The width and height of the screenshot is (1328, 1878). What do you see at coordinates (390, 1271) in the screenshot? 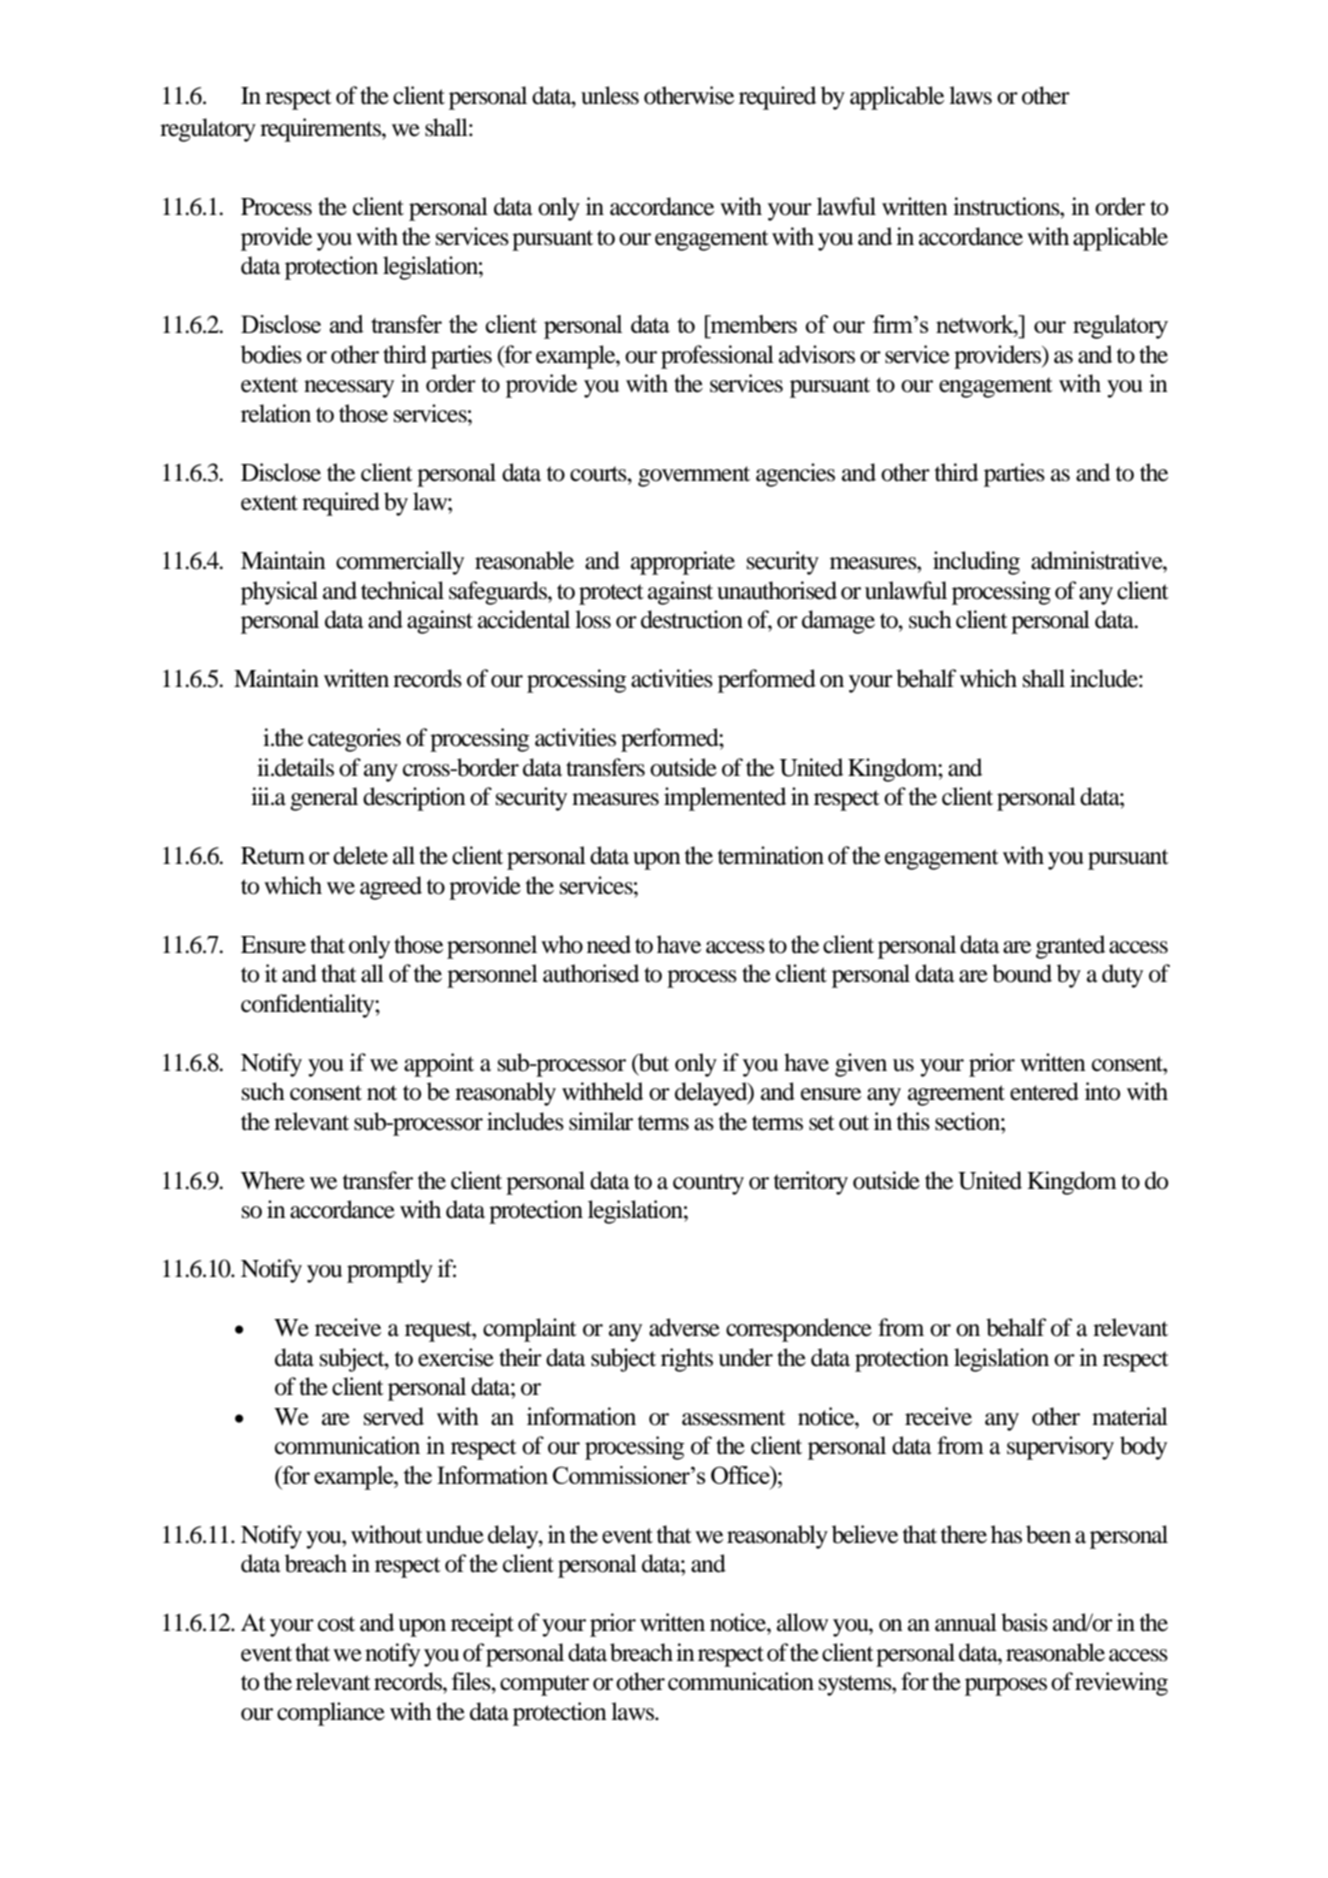
I see `promptly` at bounding box center [390, 1271].
